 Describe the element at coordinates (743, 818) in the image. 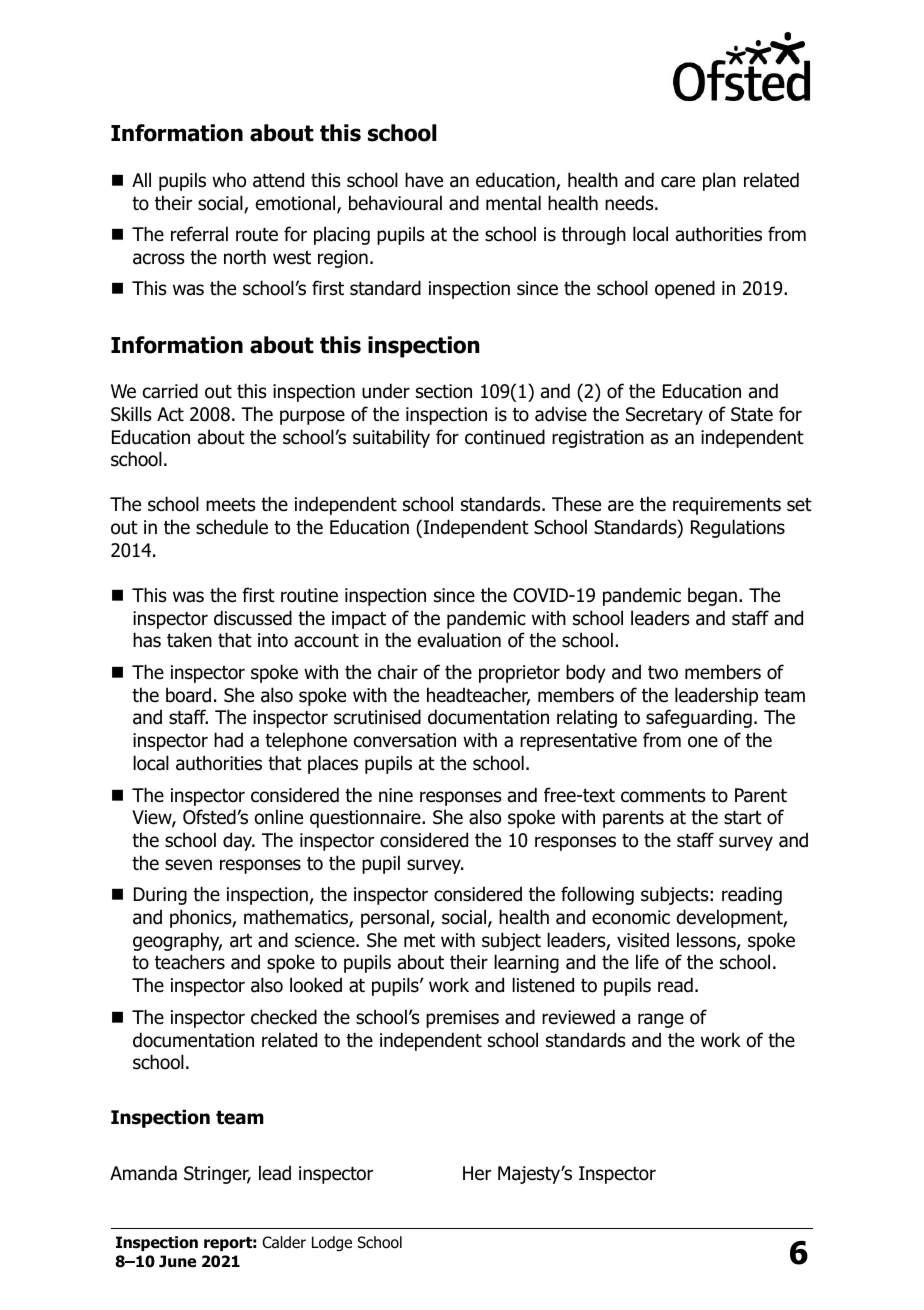

I see `start` at that location.
